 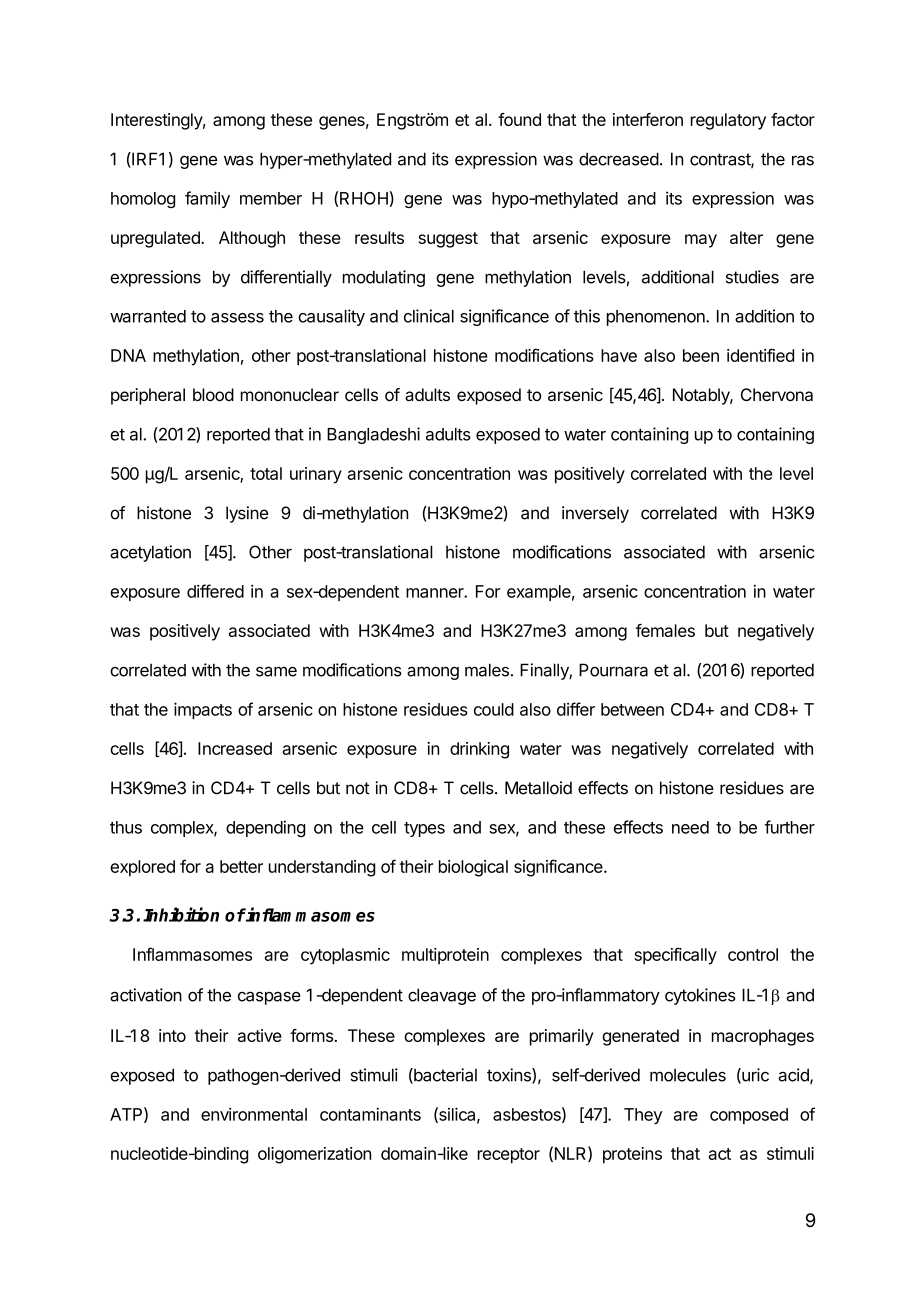 What do you see at coordinates (701, 355) in the screenshot?
I see `been` at bounding box center [701, 355].
